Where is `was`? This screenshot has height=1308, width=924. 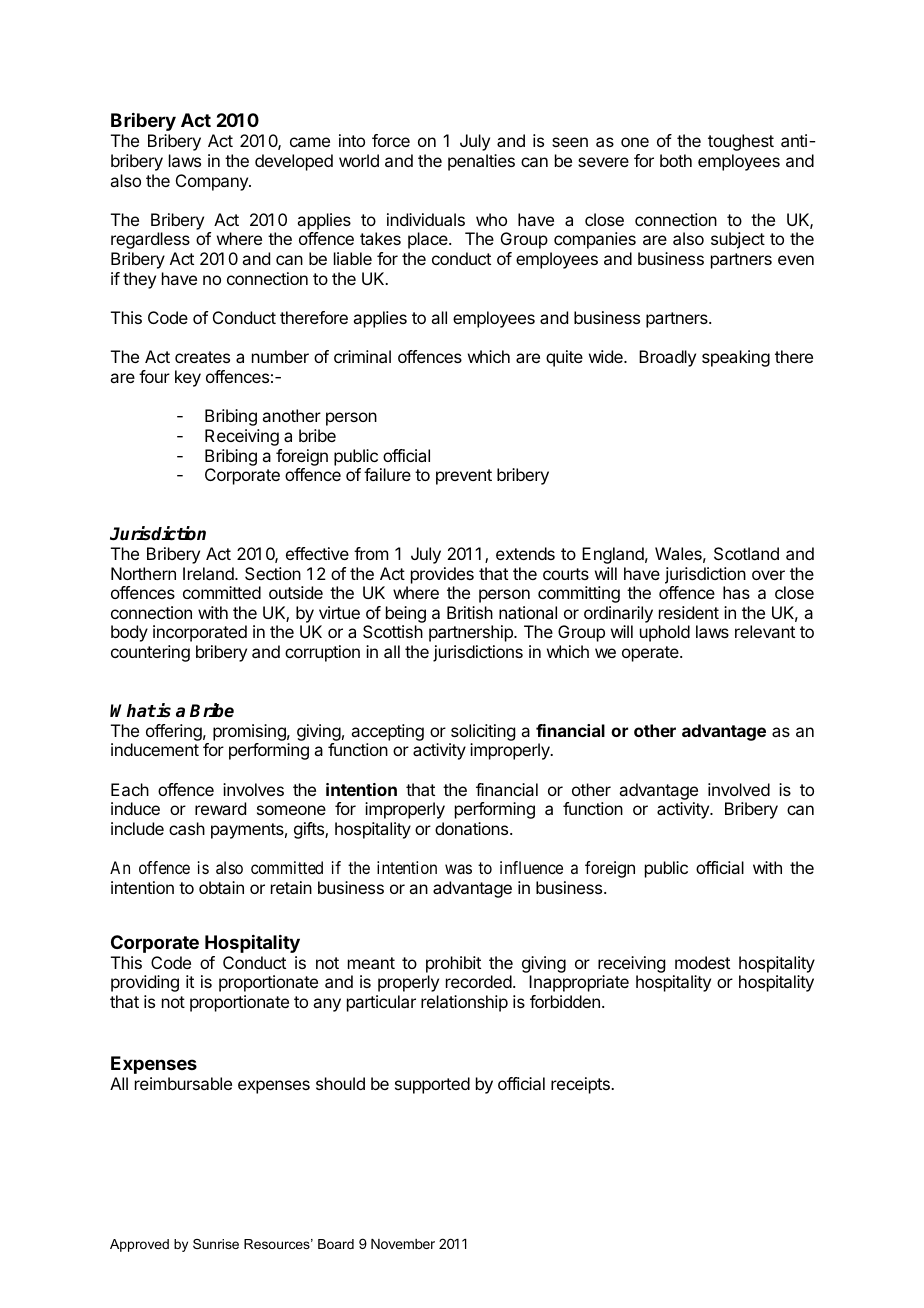
was is located at coordinates (458, 869).
